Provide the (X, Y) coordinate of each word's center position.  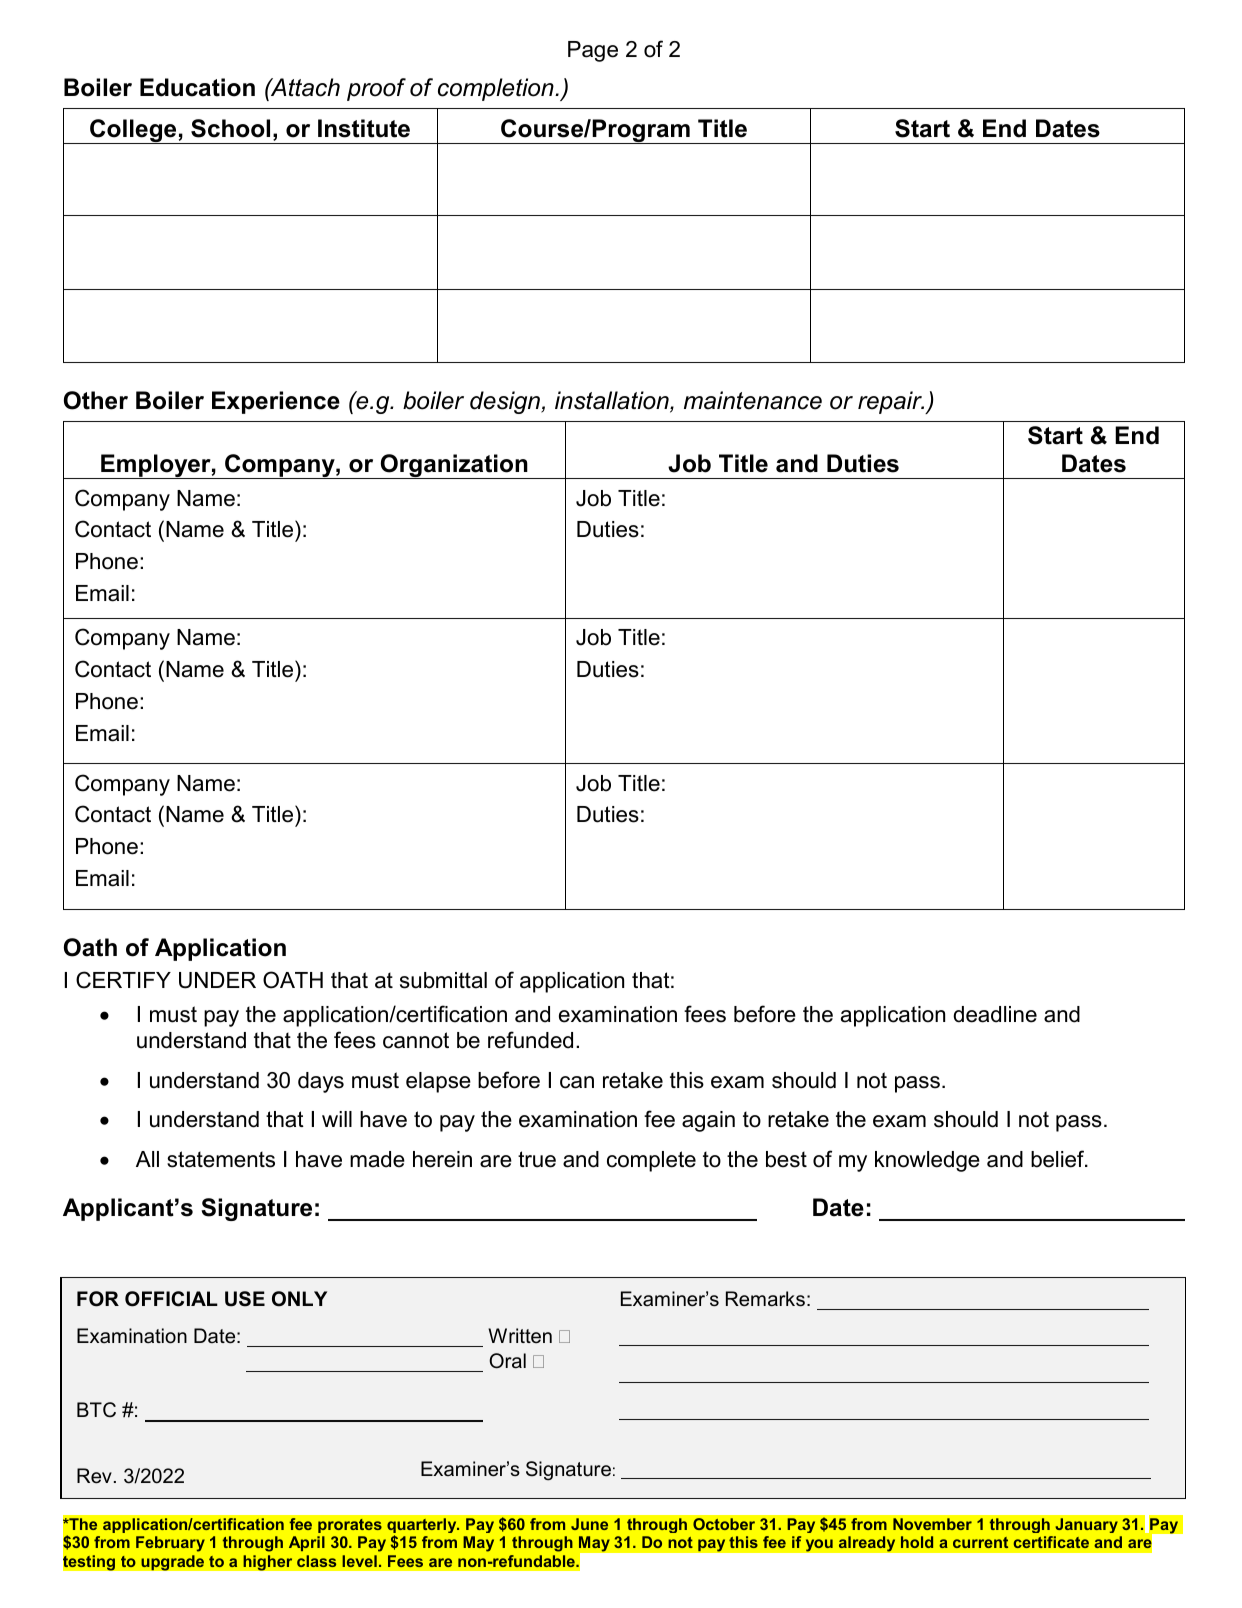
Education (197, 87)
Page (593, 51)
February (170, 1544)
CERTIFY (123, 980)
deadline (995, 1014)
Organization (454, 466)
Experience (276, 402)
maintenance (753, 400)
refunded (530, 1040)
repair (891, 402)
